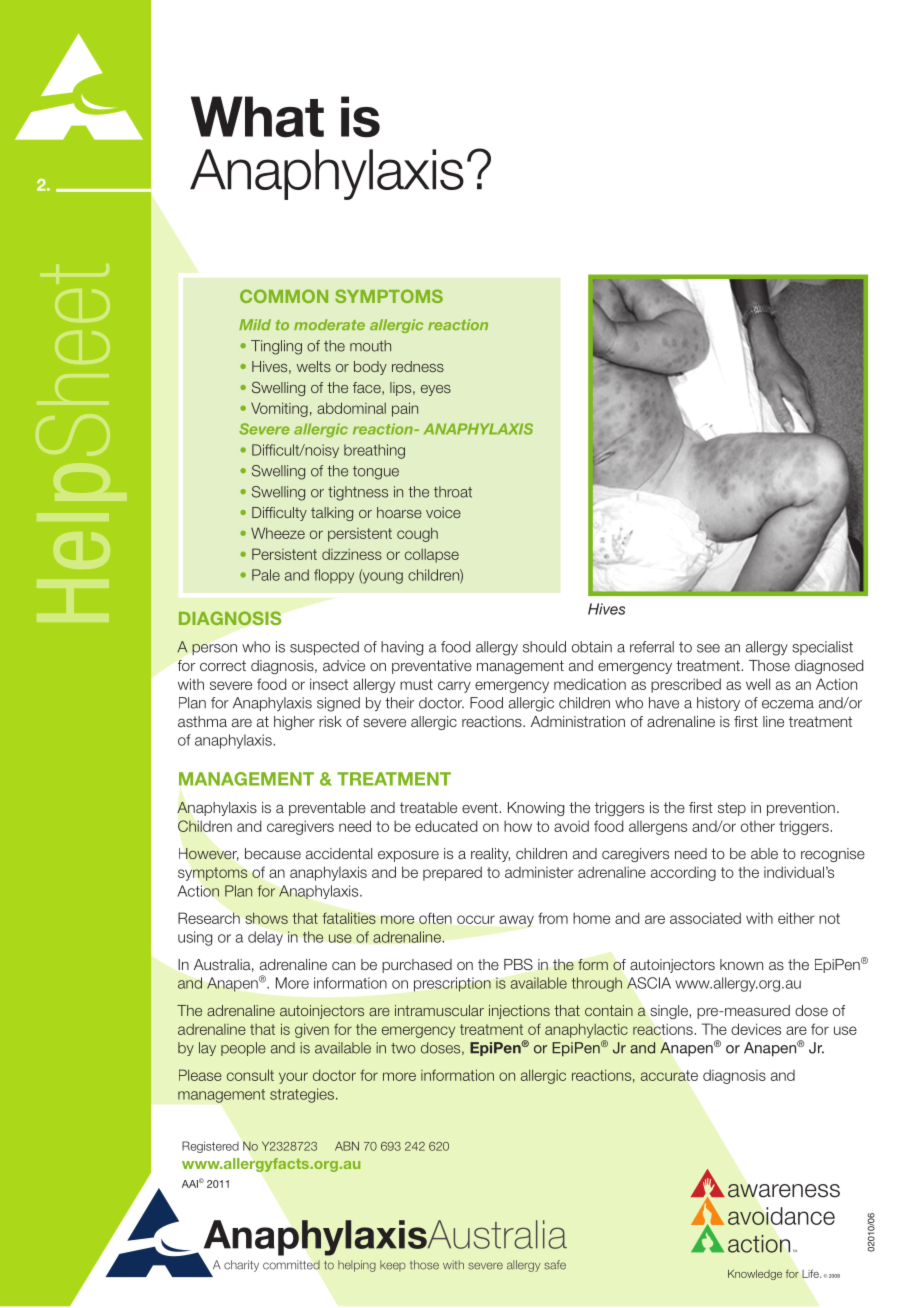  What do you see at coordinates (291, 1265) in the screenshot?
I see `committed` at bounding box center [291, 1265].
